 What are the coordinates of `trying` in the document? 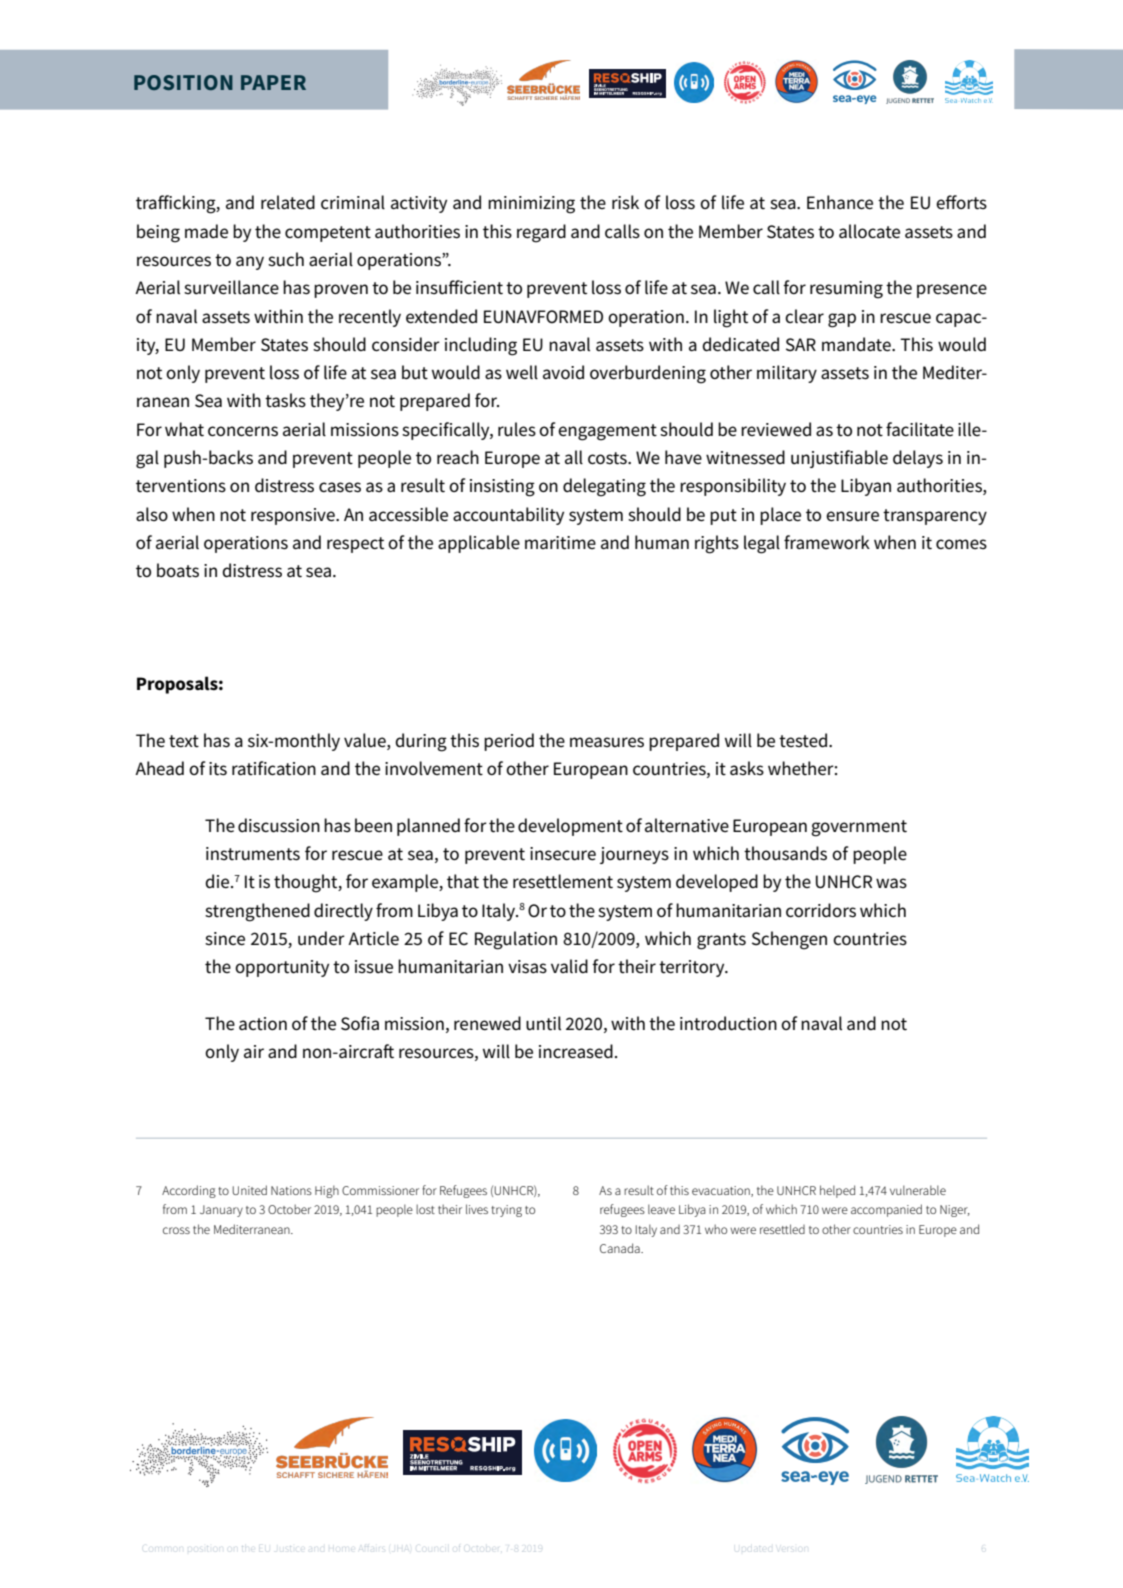 It's located at (506, 1211).
